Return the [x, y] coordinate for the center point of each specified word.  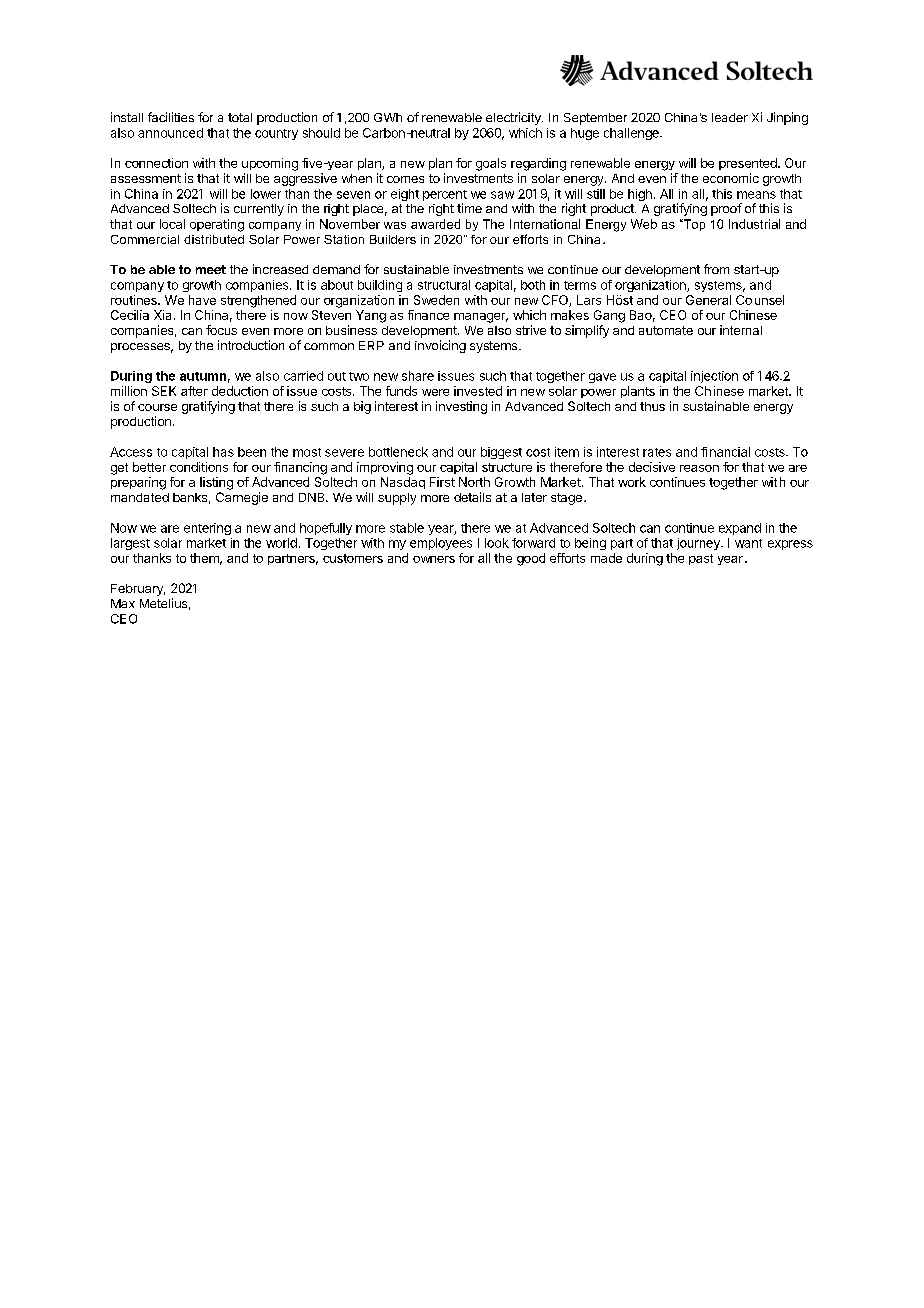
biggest [501, 453]
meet [211, 269]
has [223, 452]
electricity [514, 118]
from [716, 269]
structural [444, 285]
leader [730, 117]
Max [123, 603]
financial [725, 452]
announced [170, 133]
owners [434, 559]
